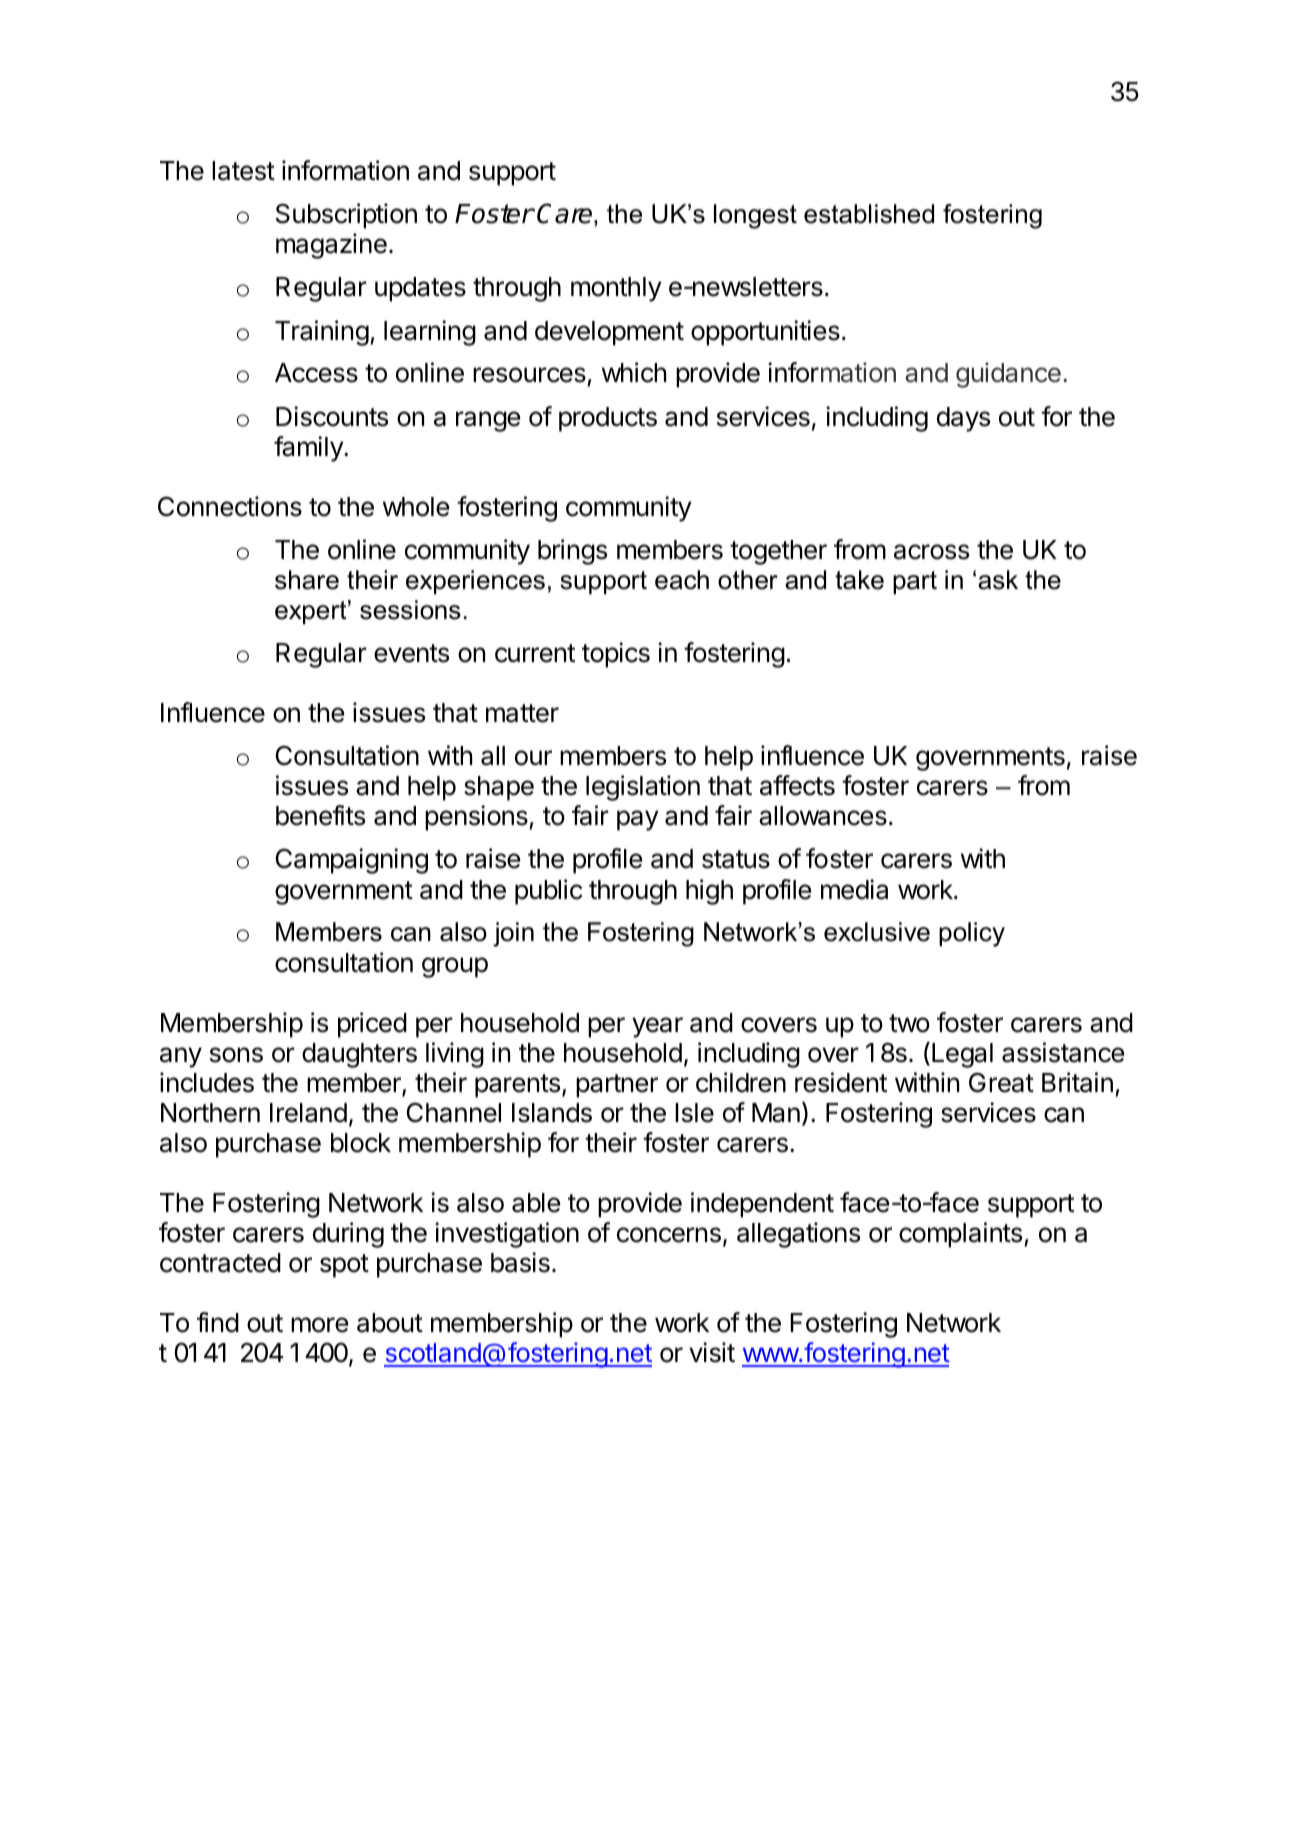 Image resolution: width=1295 pixels, height=1832 pixels. I want to click on established, so click(869, 214).
